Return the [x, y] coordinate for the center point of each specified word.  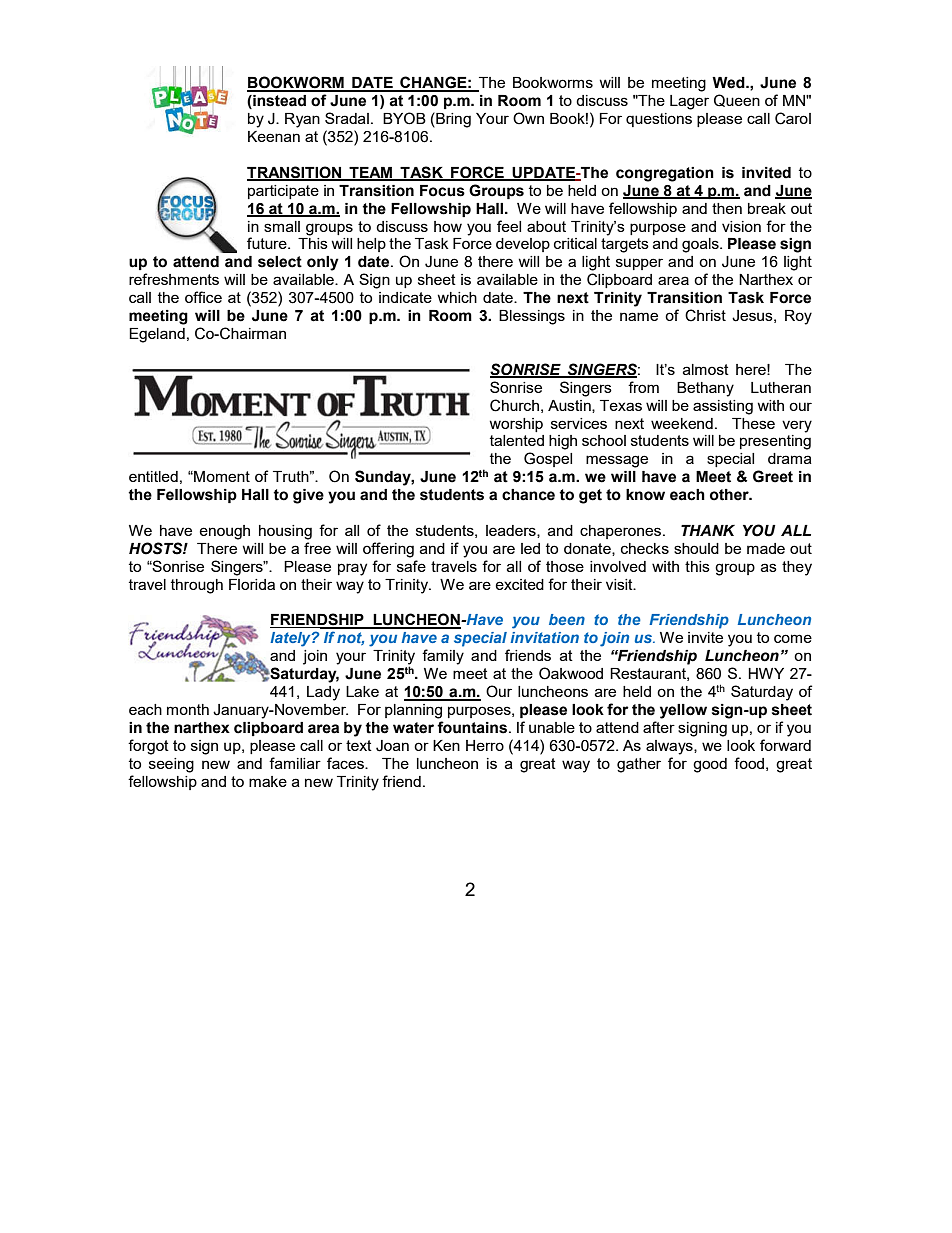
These [753, 423]
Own [528, 118]
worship [516, 425]
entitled [153, 476]
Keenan [274, 136]
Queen [737, 100]
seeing [171, 765]
